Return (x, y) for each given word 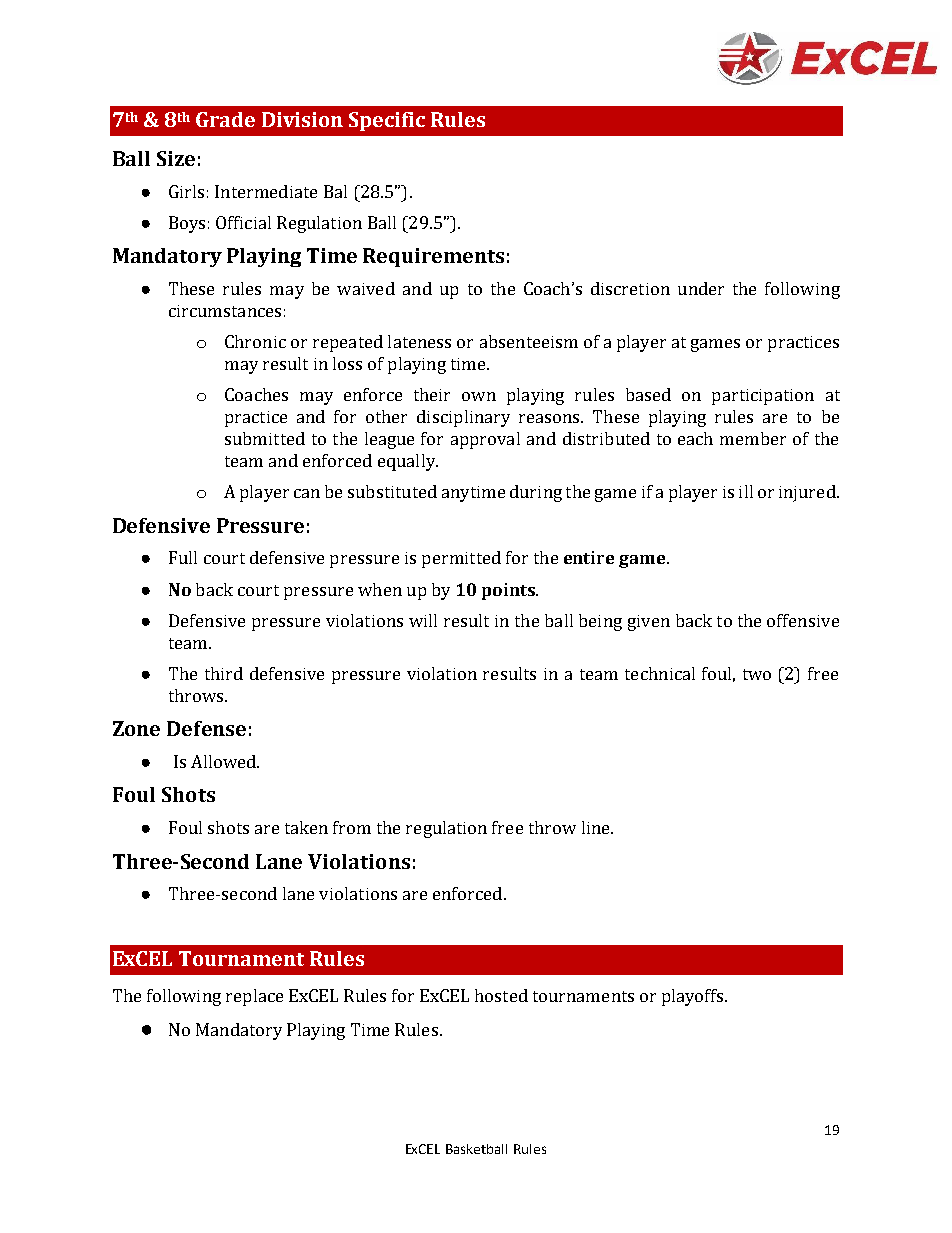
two (757, 674)
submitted (265, 438)
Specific (387, 121)
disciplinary (463, 418)
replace (254, 997)
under (701, 288)
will (423, 620)
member (753, 438)
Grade (225, 119)
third (224, 673)
